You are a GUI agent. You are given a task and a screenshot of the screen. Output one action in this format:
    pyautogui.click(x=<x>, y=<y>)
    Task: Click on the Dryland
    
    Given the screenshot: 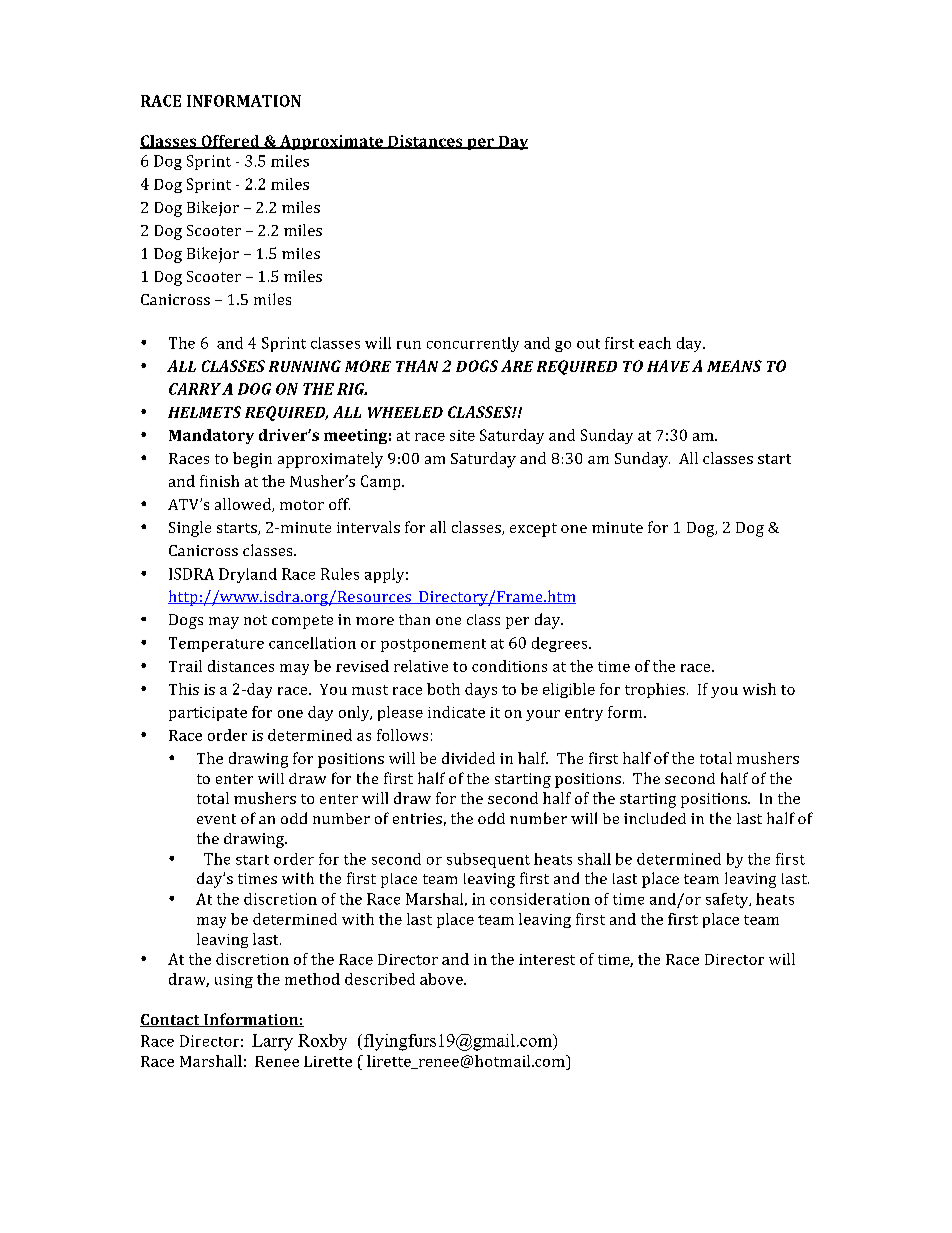 What is the action you would take?
    pyautogui.click(x=248, y=575)
